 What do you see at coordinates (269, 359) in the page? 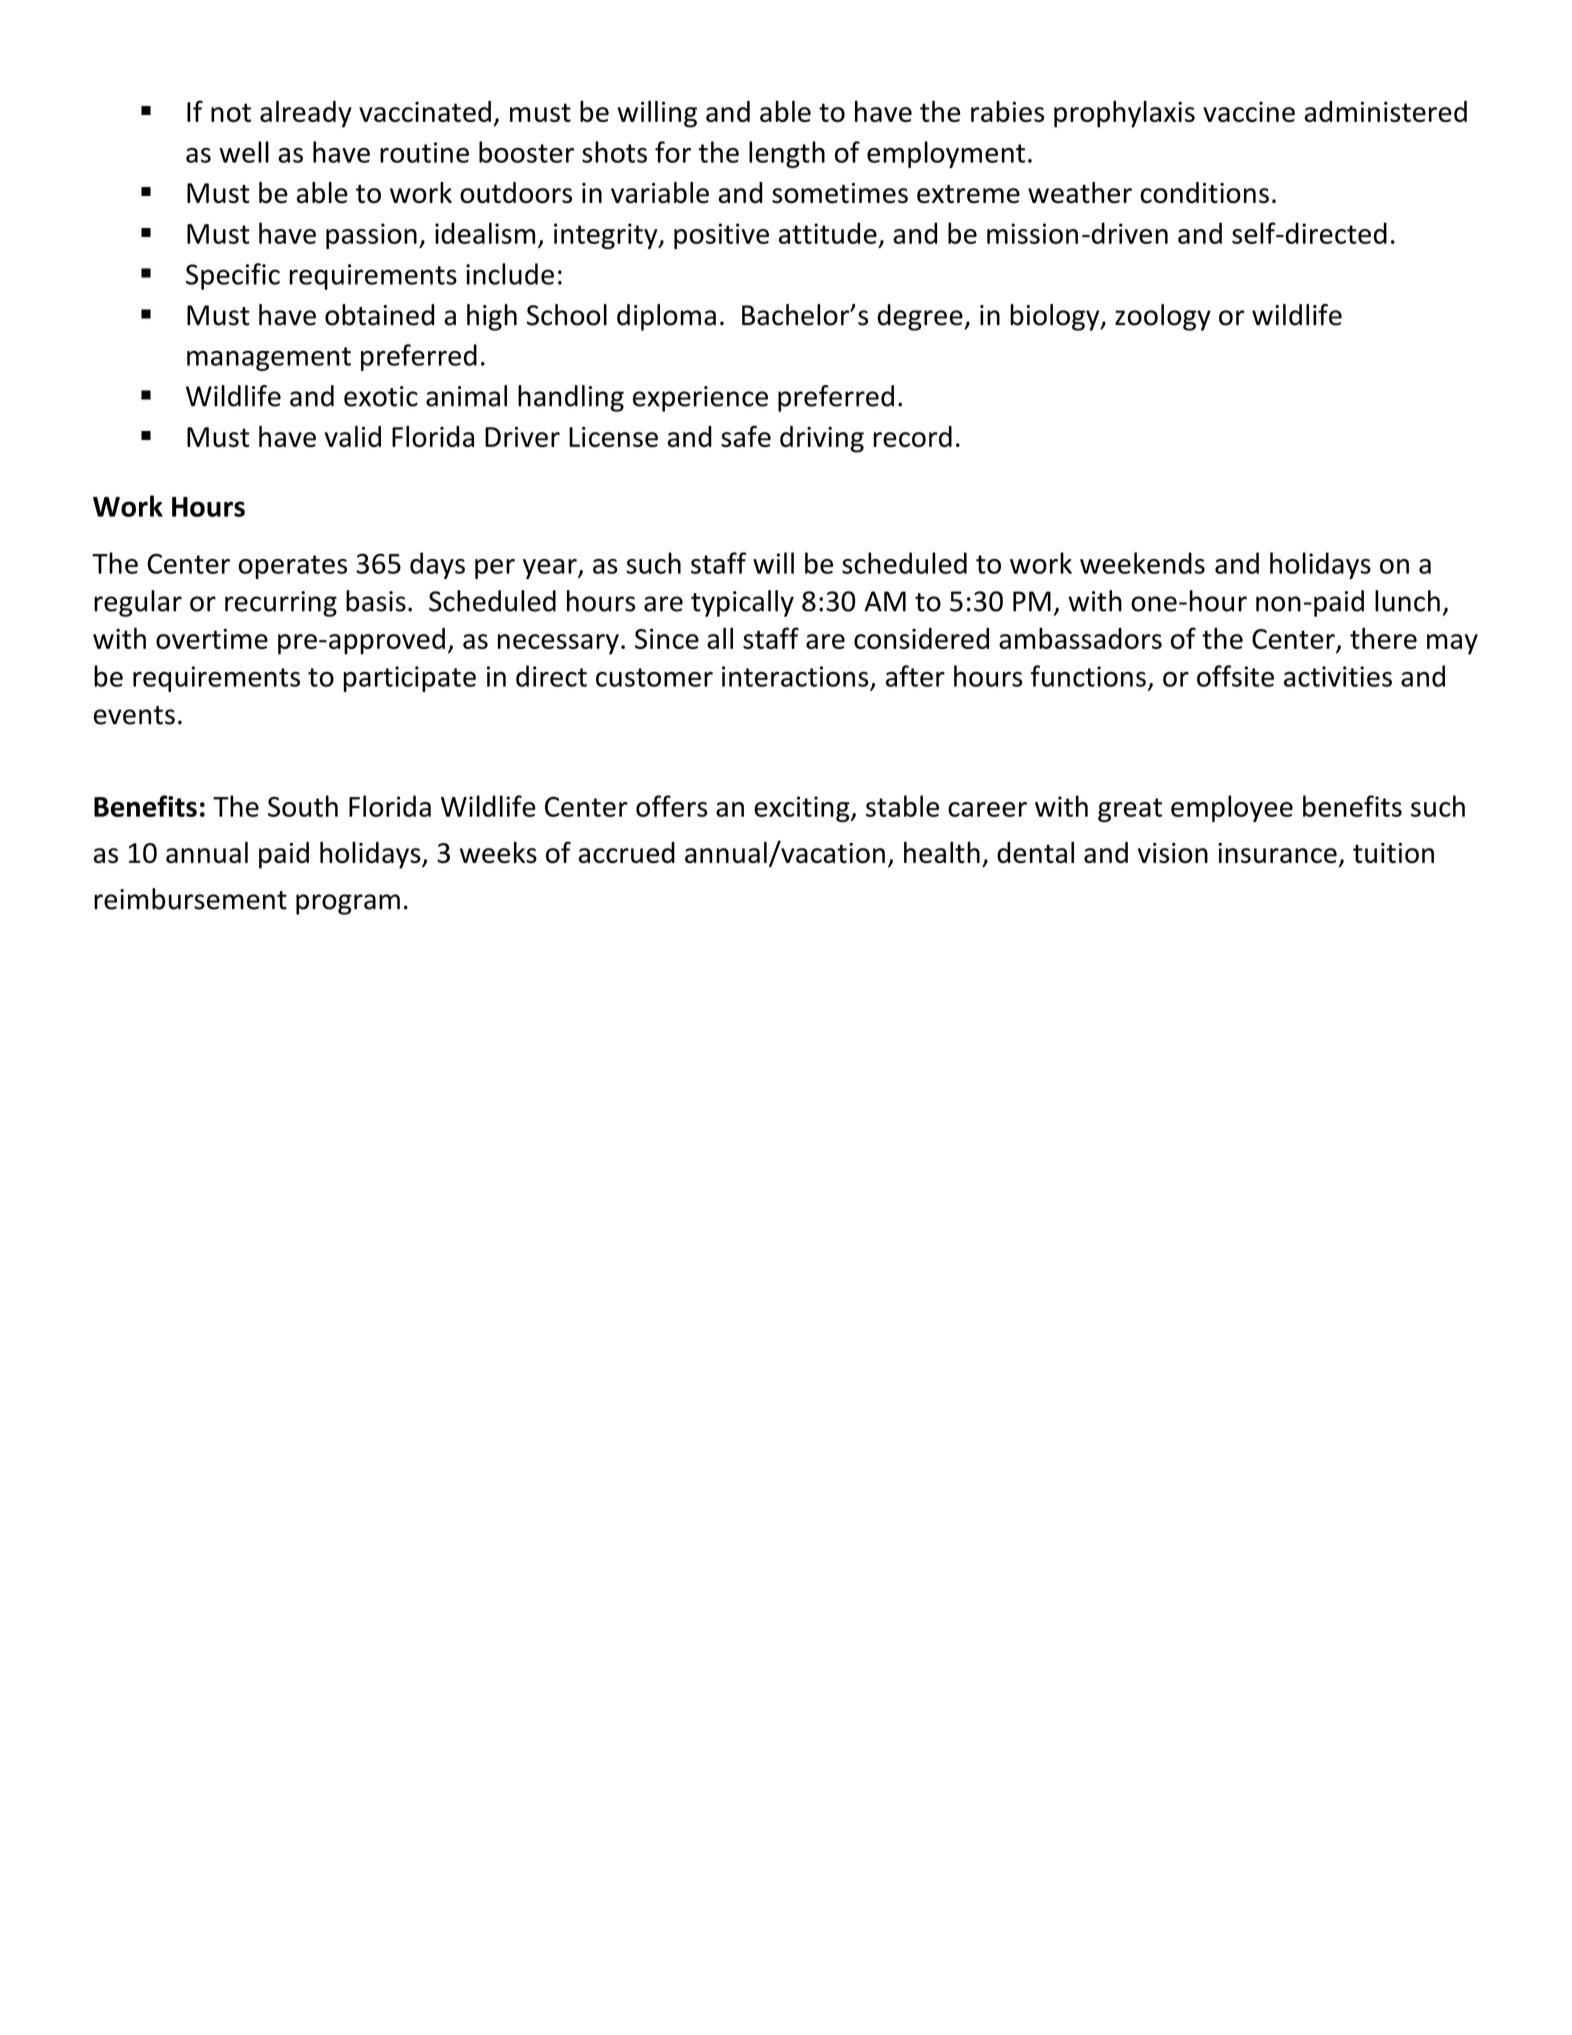
I see `management` at bounding box center [269, 359].
